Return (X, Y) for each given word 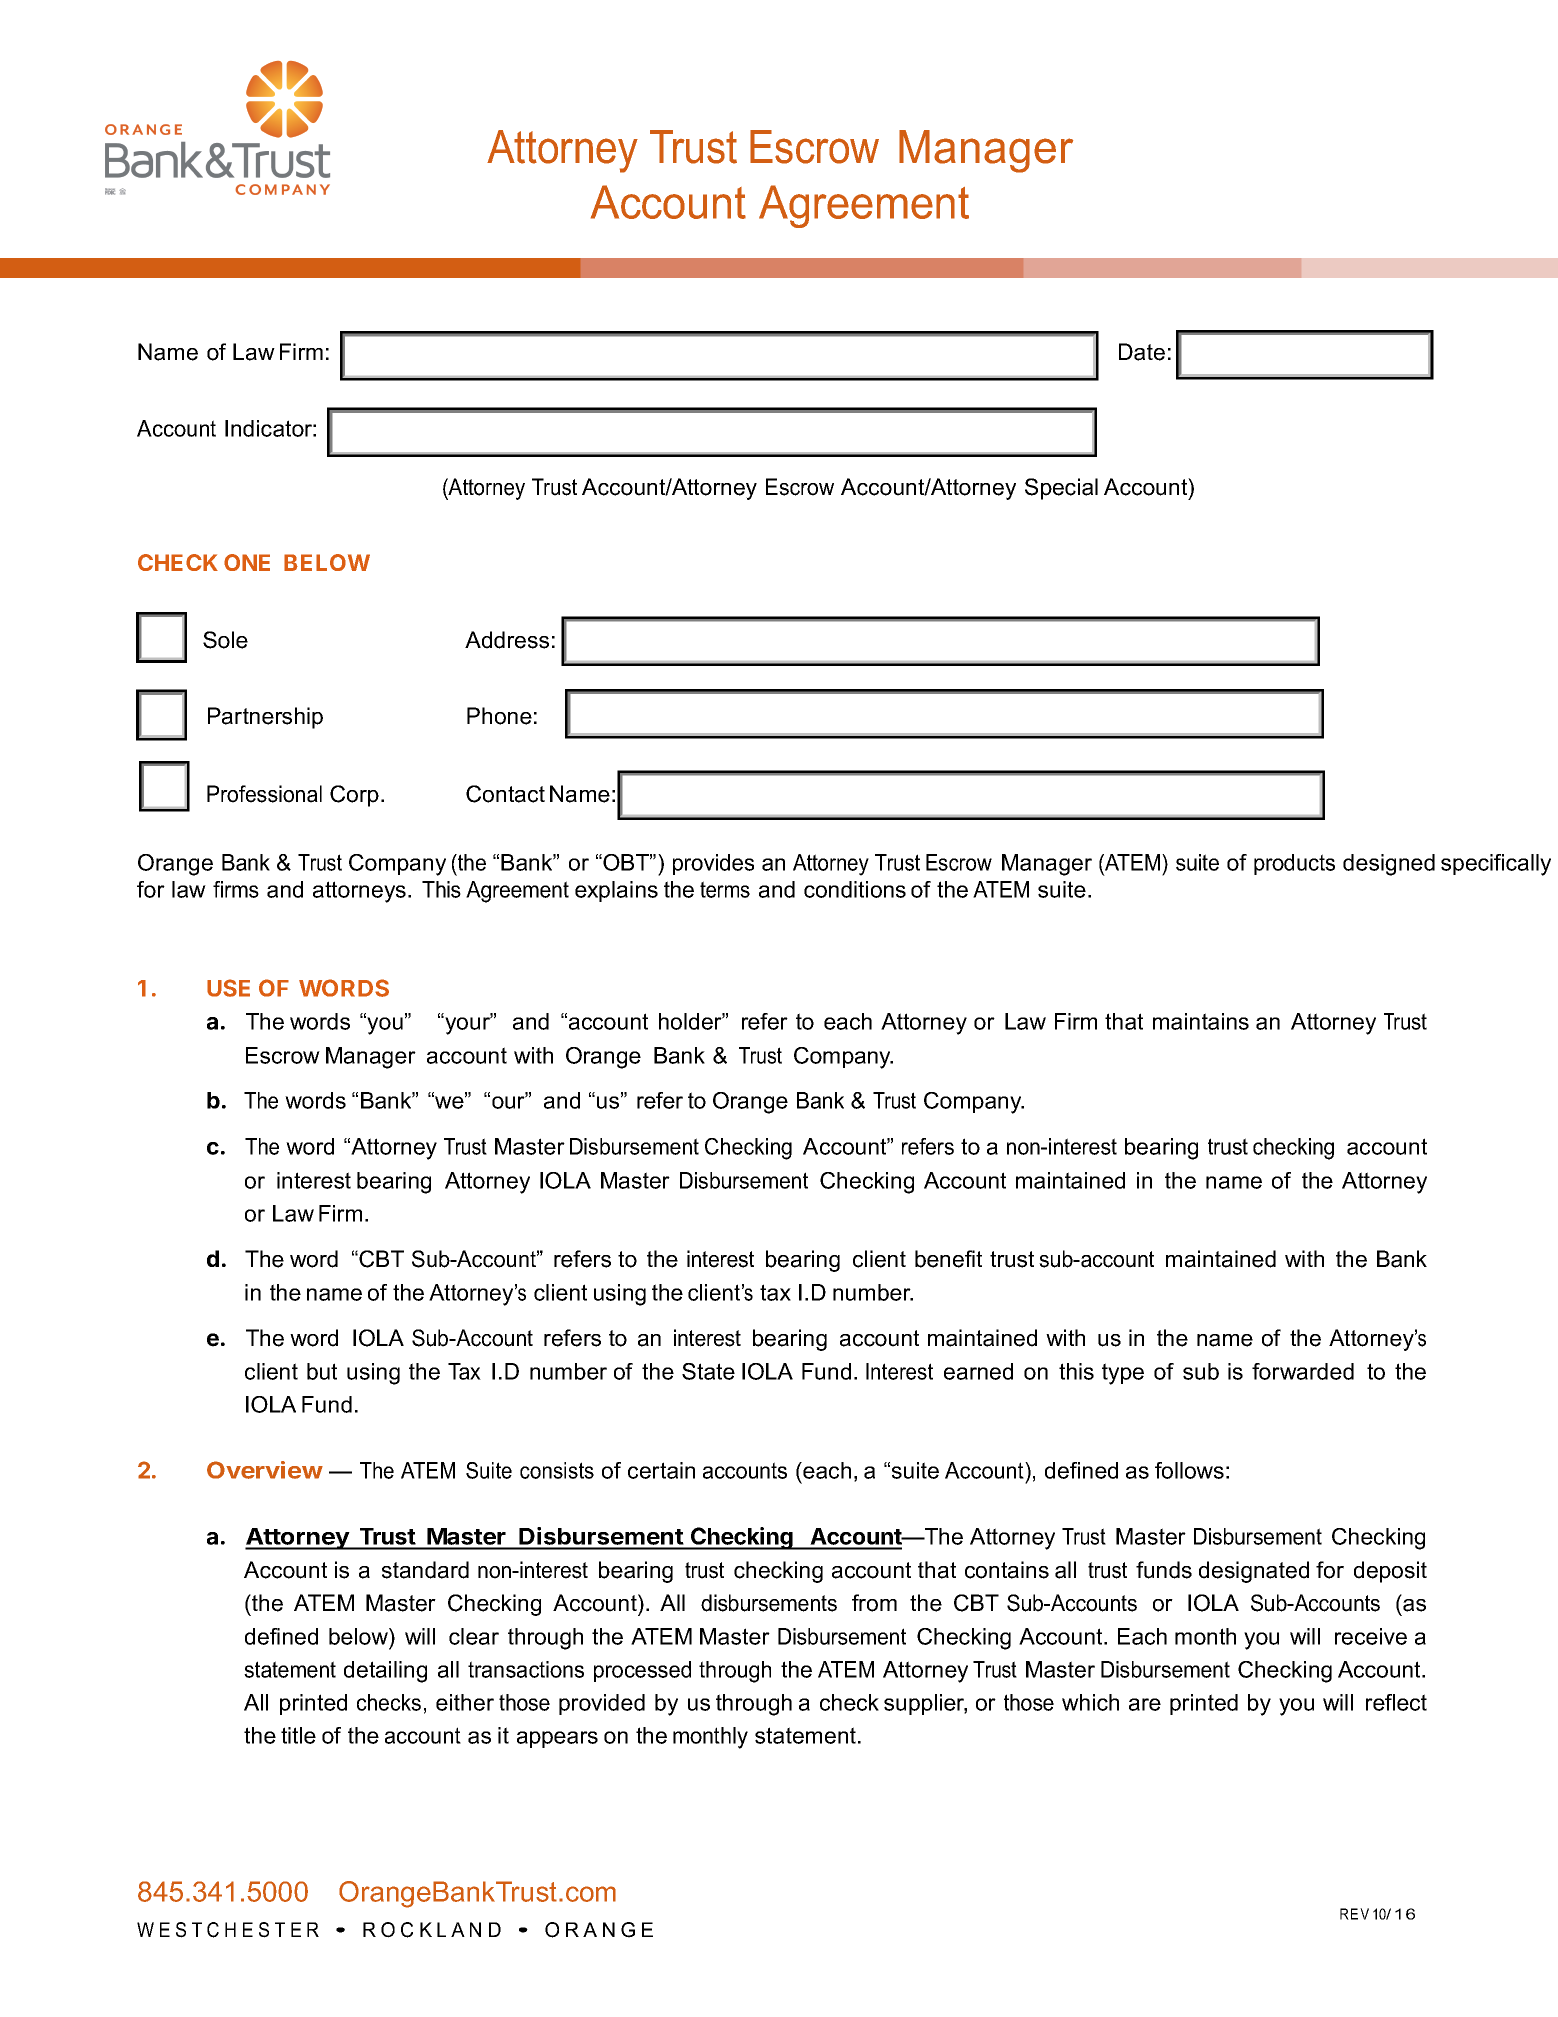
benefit (948, 1259)
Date (1142, 352)
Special (1061, 489)
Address (507, 640)
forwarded (1303, 1371)
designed (1389, 865)
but (322, 1371)
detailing (385, 1672)
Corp (354, 796)
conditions (855, 889)
